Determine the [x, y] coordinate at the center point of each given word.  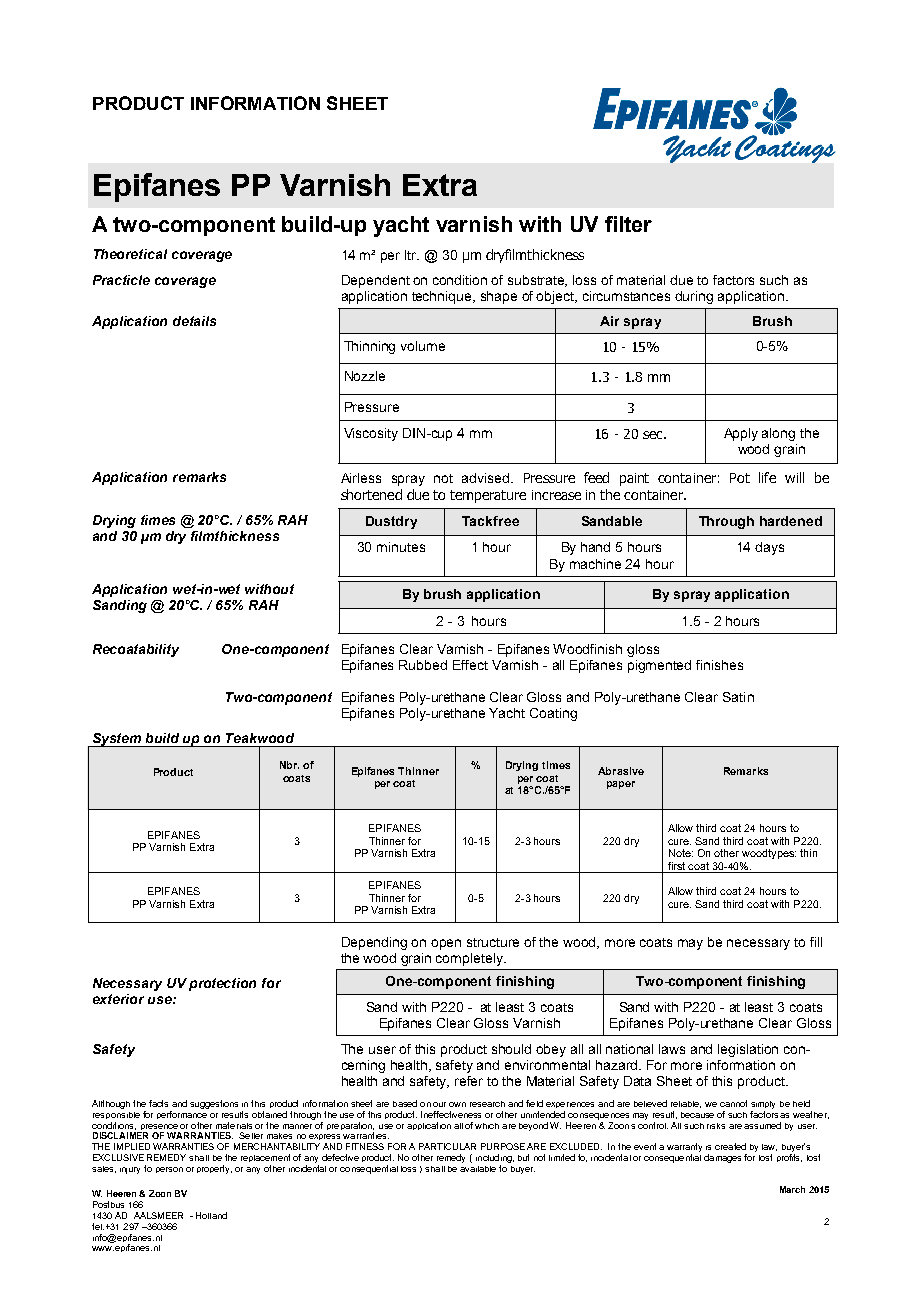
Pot [740, 478]
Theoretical [130, 254]
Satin [738, 697]
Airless [361, 478]
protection [222, 984]
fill [816, 942]
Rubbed [423, 665]
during [694, 297]
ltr [412, 255]
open [446, 944]
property [214, 1169]
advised [487, 478]
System [117, 740]
